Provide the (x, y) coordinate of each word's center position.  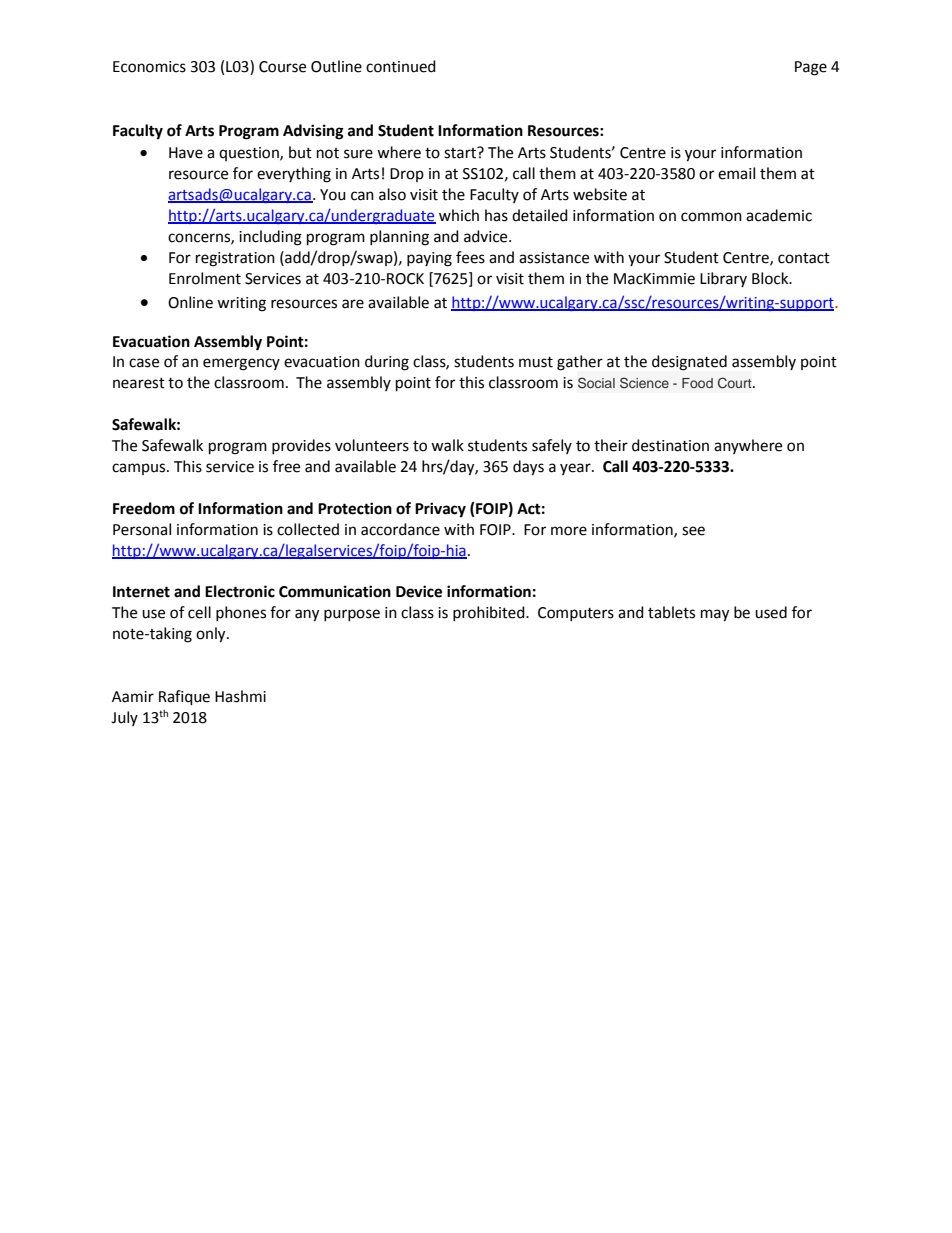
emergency (241, 364)
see (693, 531)
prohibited (490, 613)
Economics (149, 67)
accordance (400, 529)
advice (487, 236)
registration (235, 259)
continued (401, 66)
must (536, 362)
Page (811, 68)
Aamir (133, 697)
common (711, 217)
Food (697, 383)
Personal (142, 529)
